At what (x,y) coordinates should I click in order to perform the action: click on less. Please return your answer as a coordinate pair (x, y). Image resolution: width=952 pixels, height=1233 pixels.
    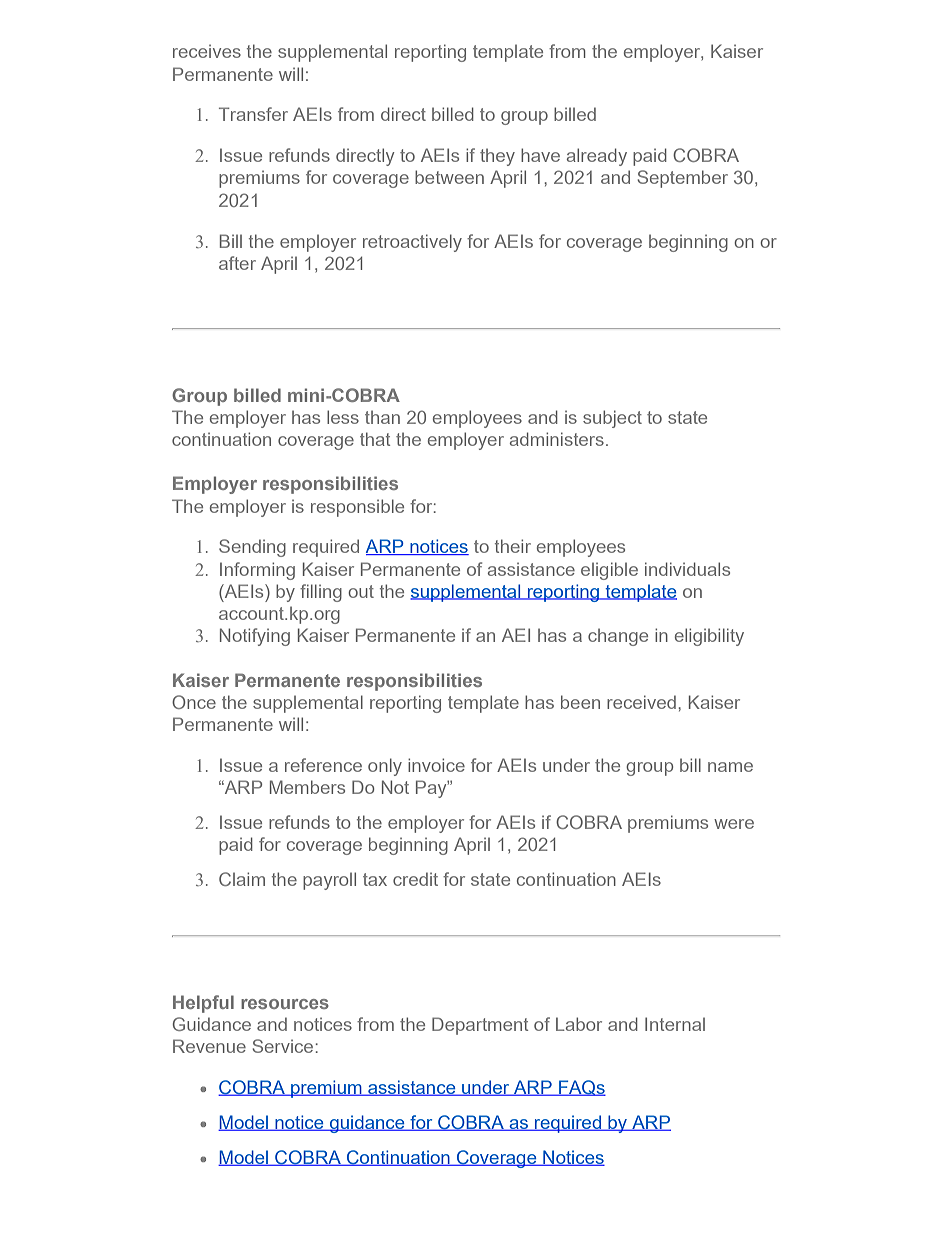
    Looking at the image, I should click on (343, 417).
